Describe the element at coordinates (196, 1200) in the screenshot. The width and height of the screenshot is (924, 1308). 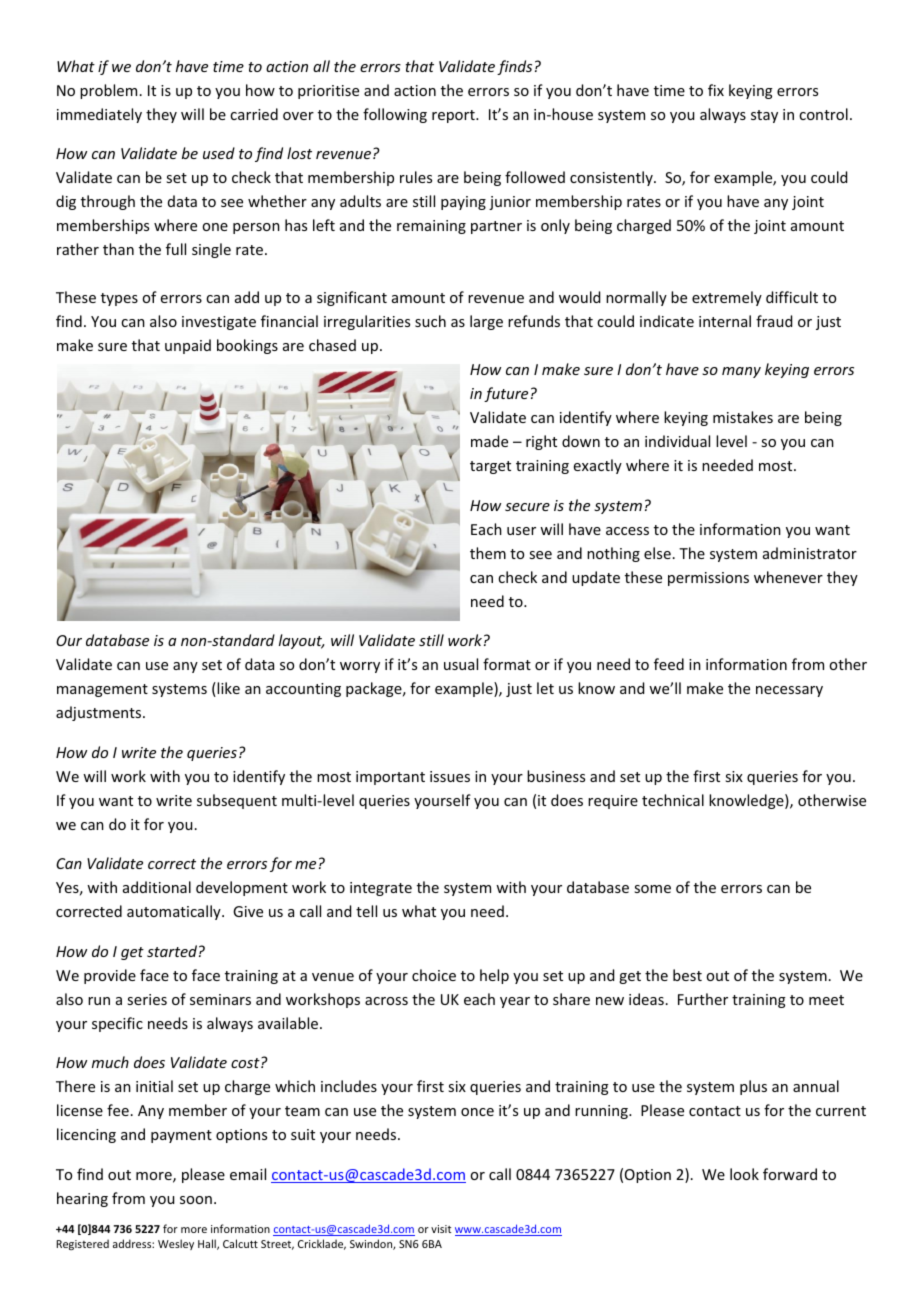
I see `soon` at that location.
